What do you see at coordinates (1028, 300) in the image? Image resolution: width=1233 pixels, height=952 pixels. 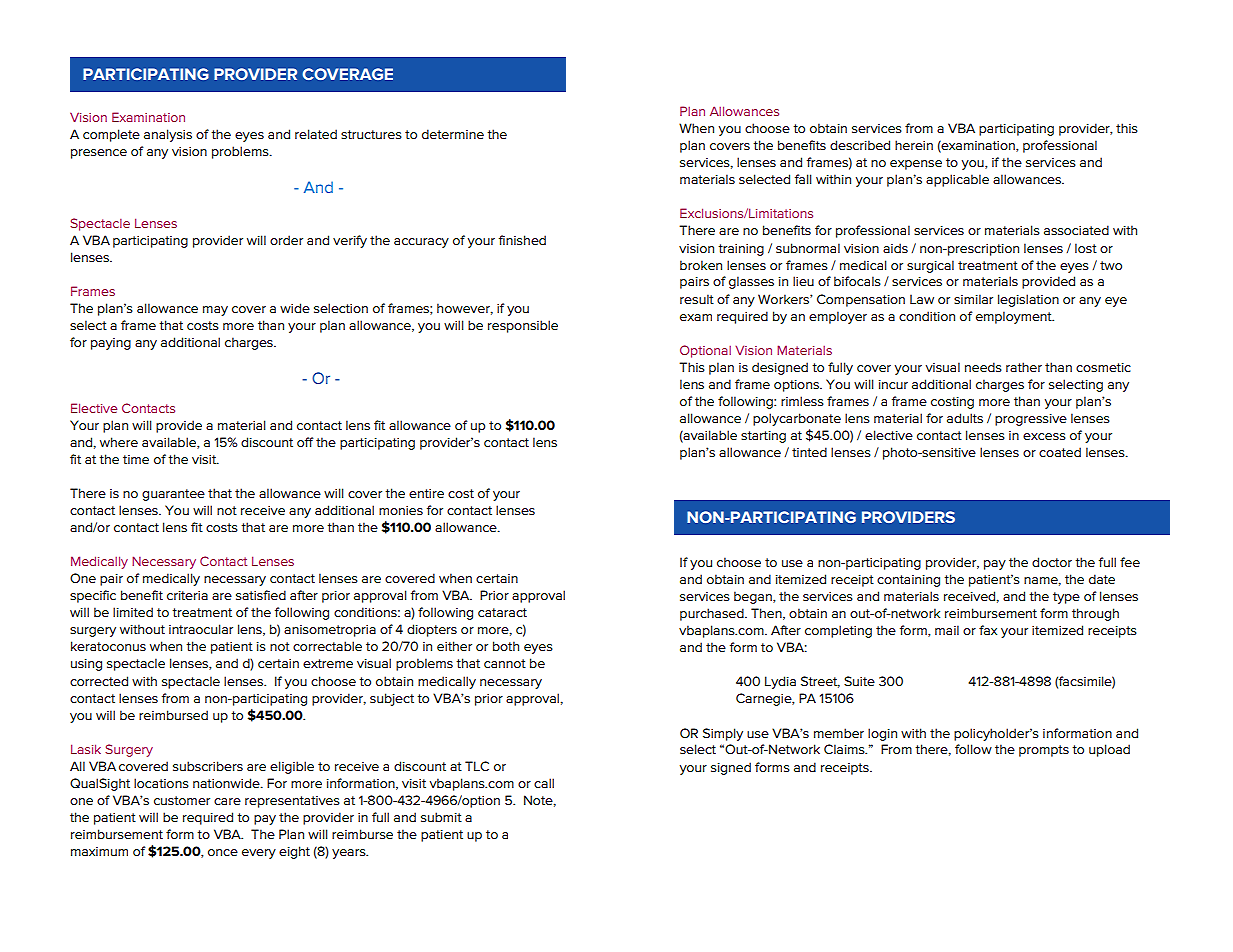 I see `legislation` at bounding box center [1028, 300].
